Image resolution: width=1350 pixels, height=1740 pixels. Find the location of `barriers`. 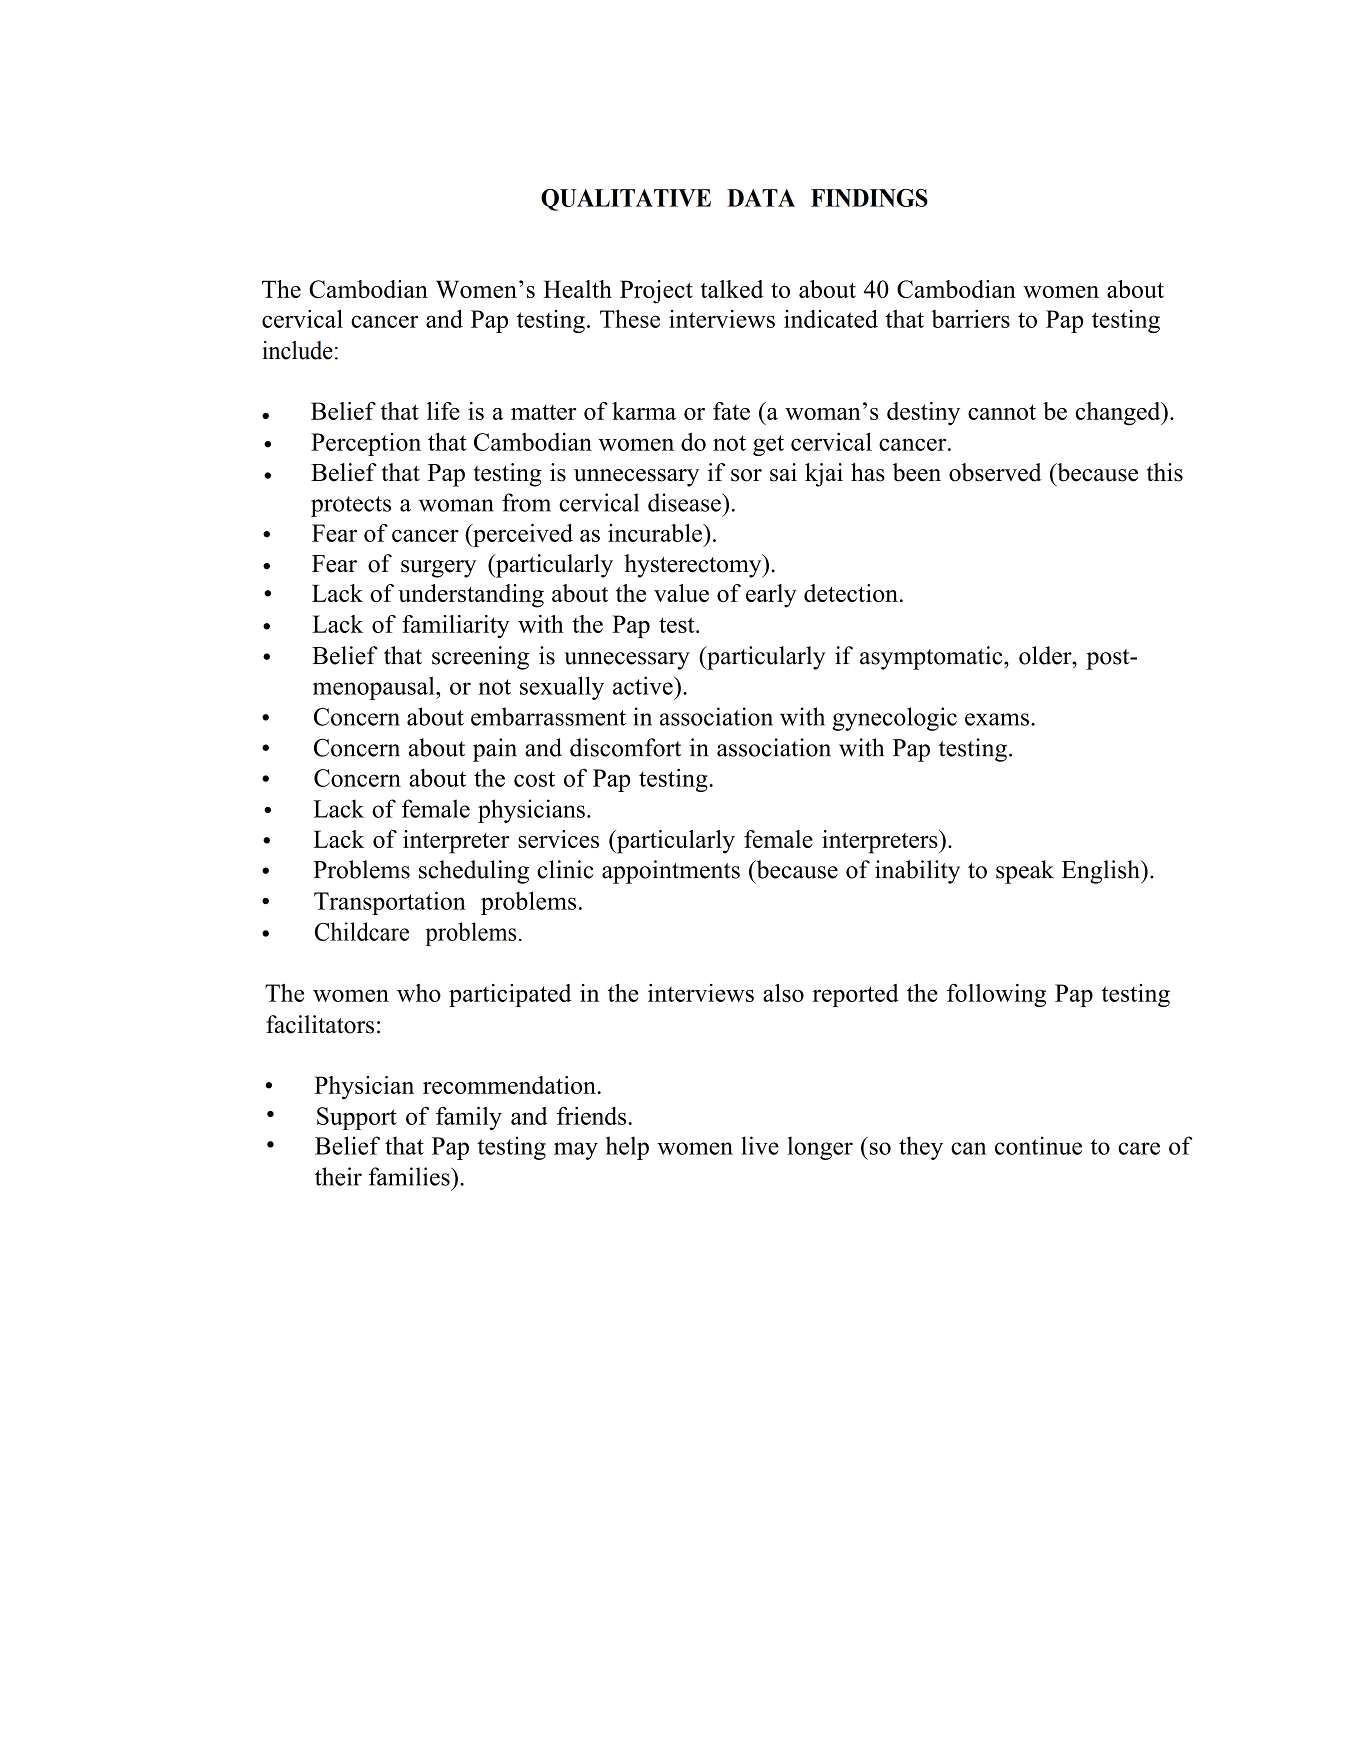

barriers is located at coordinates (970, 319).
